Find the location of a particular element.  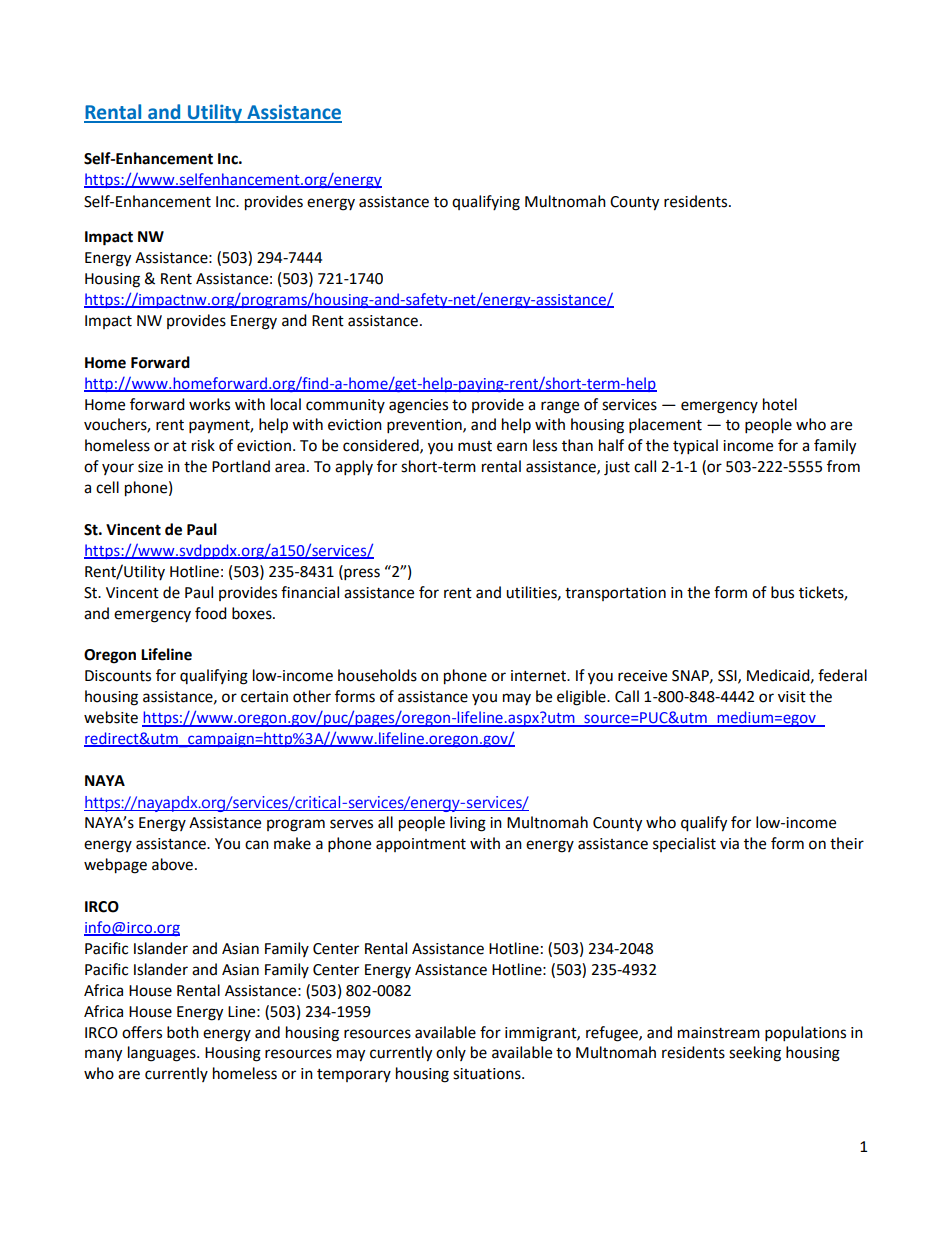

eligible is located at coordinates (582, 698).
